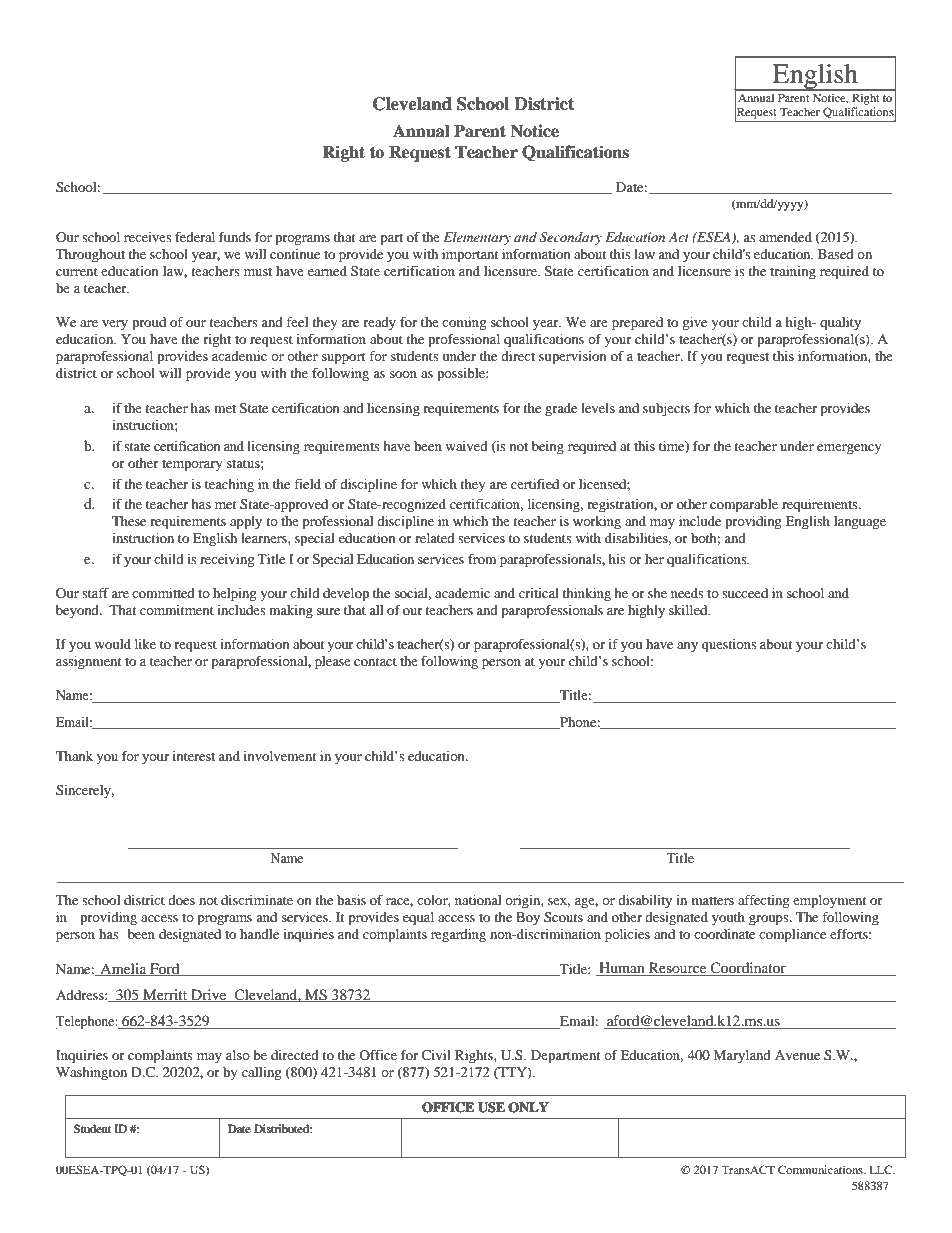 The height and width of the page is (1233, 952). What do you see at coordinates (763, 902) in the page?
I see `affecting` at bounding box center [763, 902].
